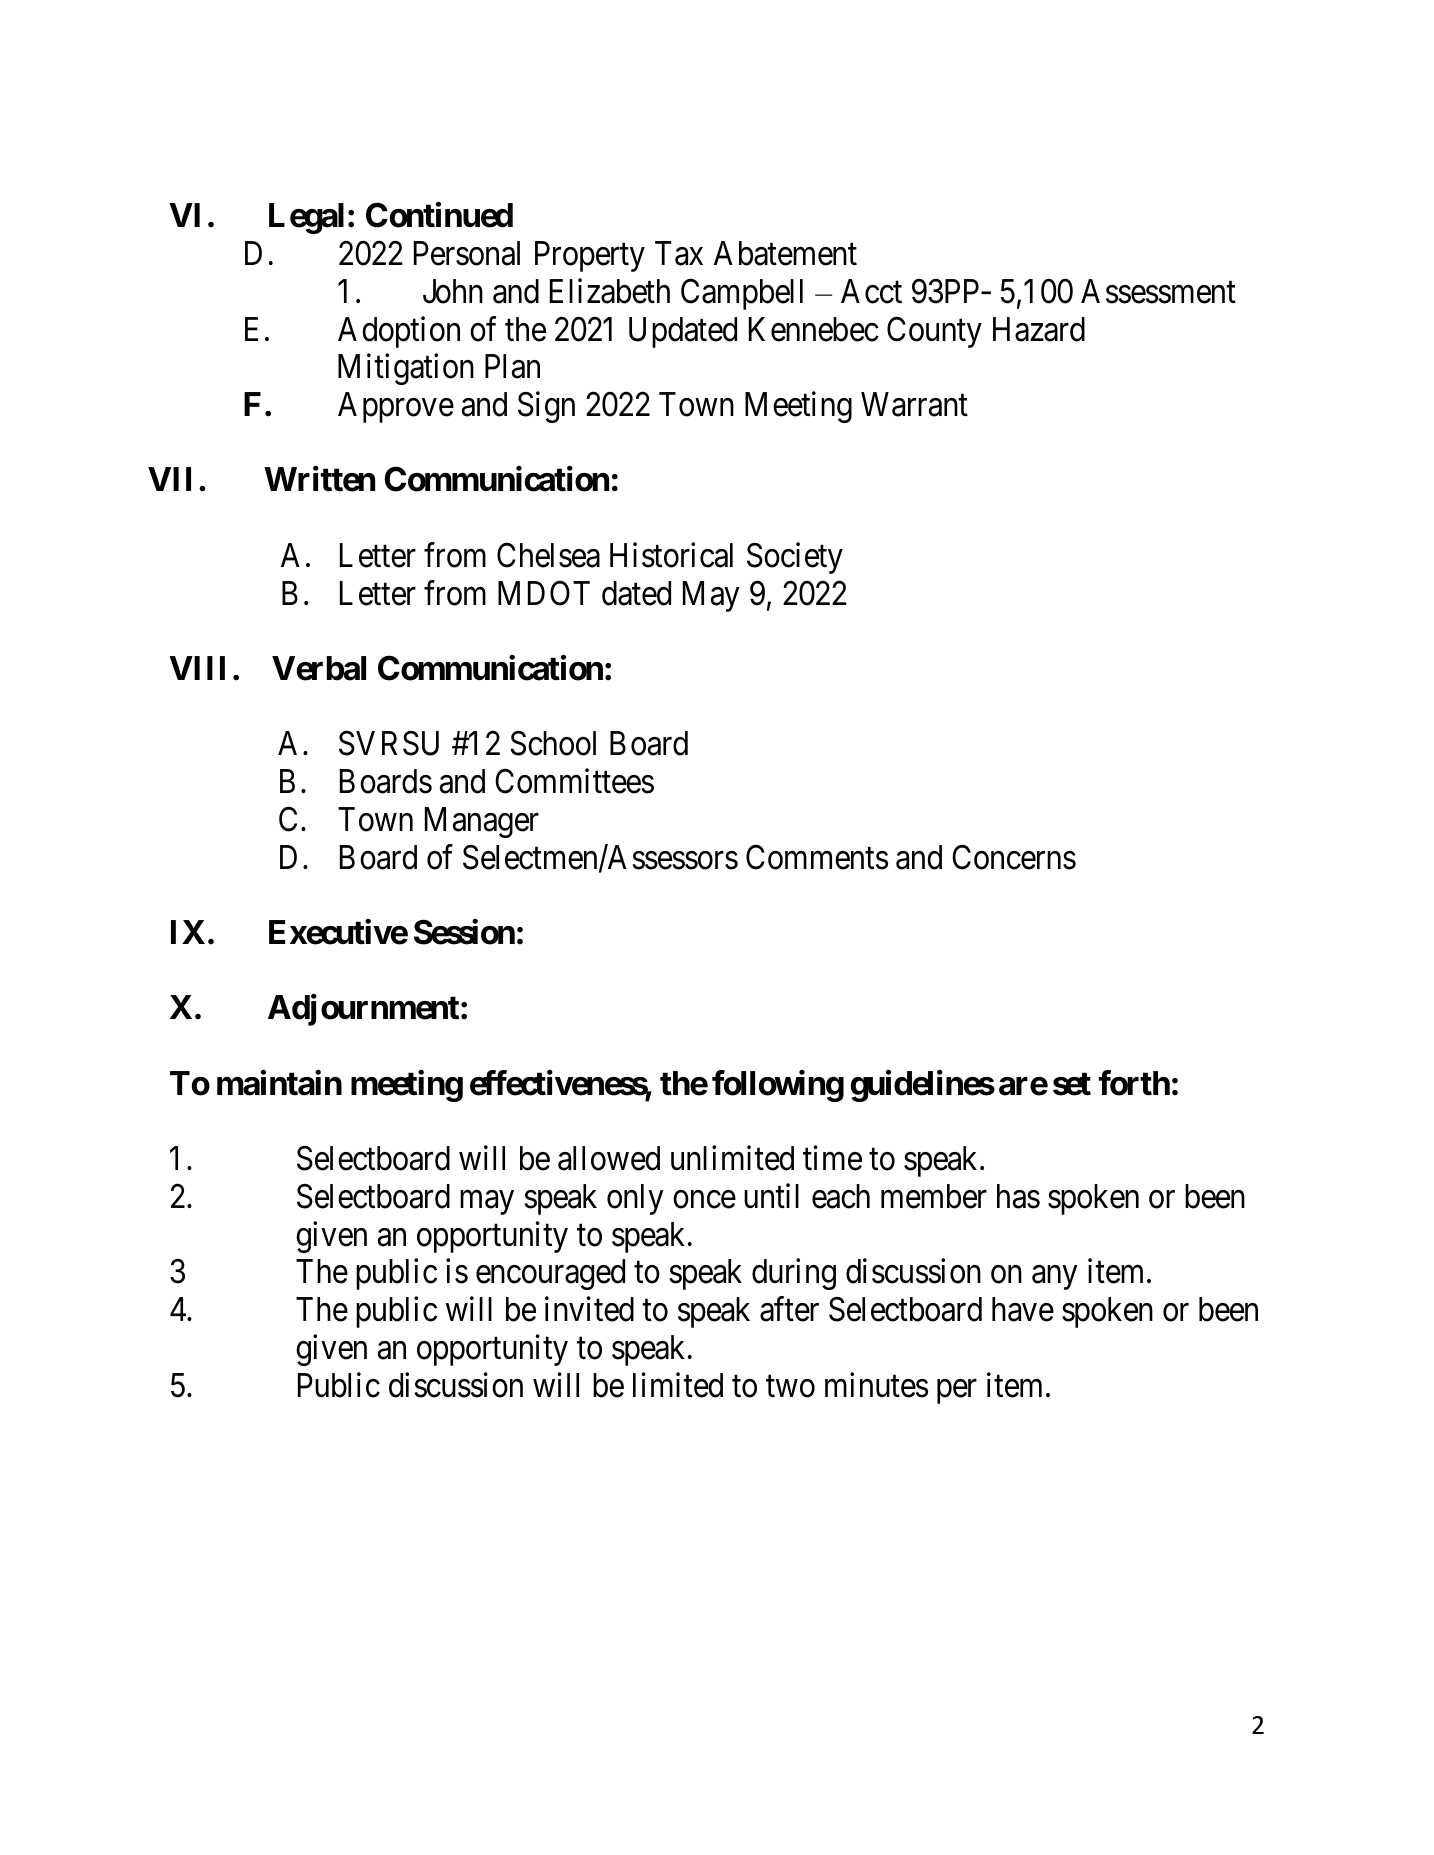  Describe the element at coordinates (679, 253) in the screenshot. I see `Tax` at that location.
